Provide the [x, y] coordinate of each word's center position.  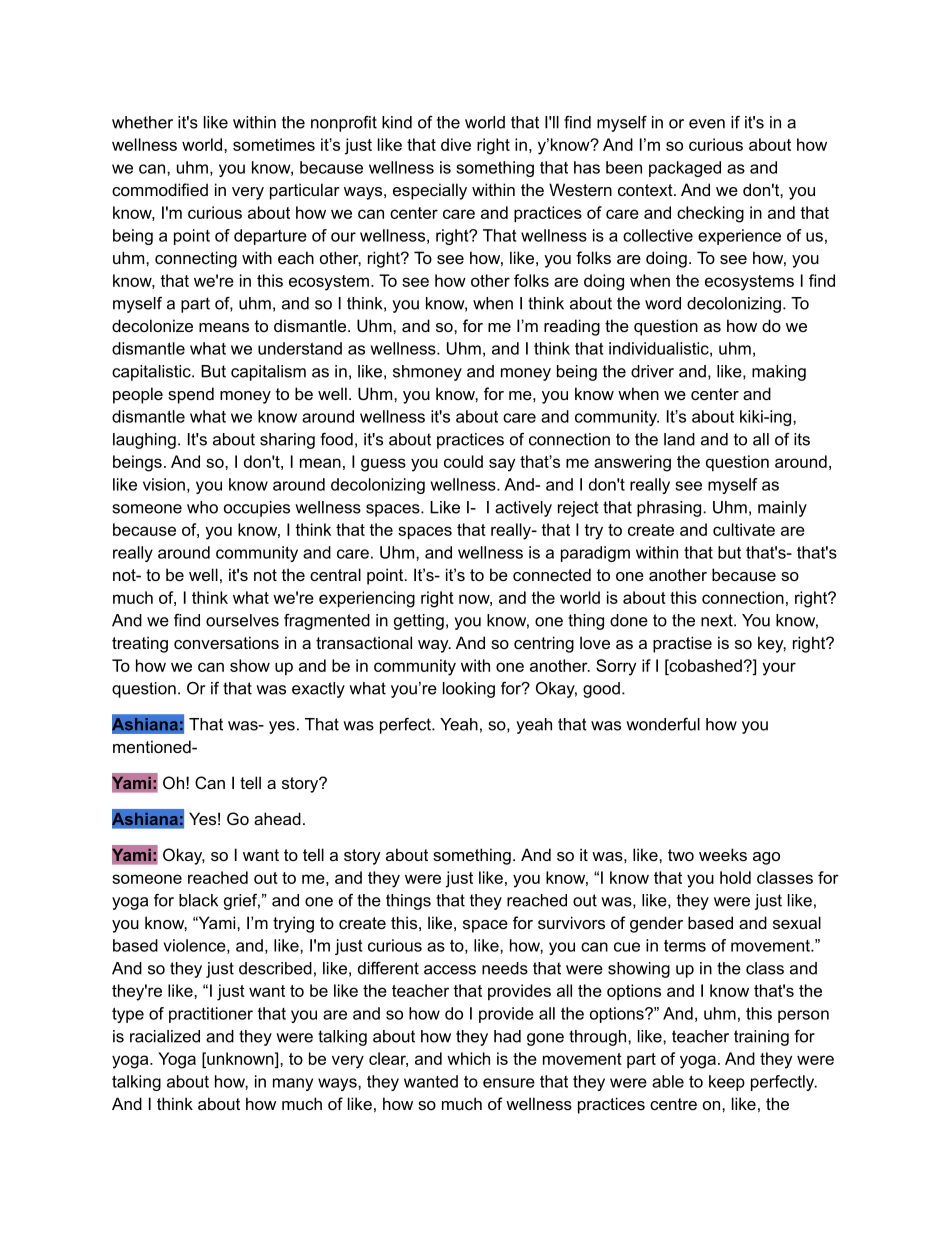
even [707, 124]
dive [456, 144]
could [463, 461]
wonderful [663, 724]
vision [164, 484]
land [679, 439]
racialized [165, 1036]
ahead [277, 818]
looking [469, 690]
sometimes [274, 144]
